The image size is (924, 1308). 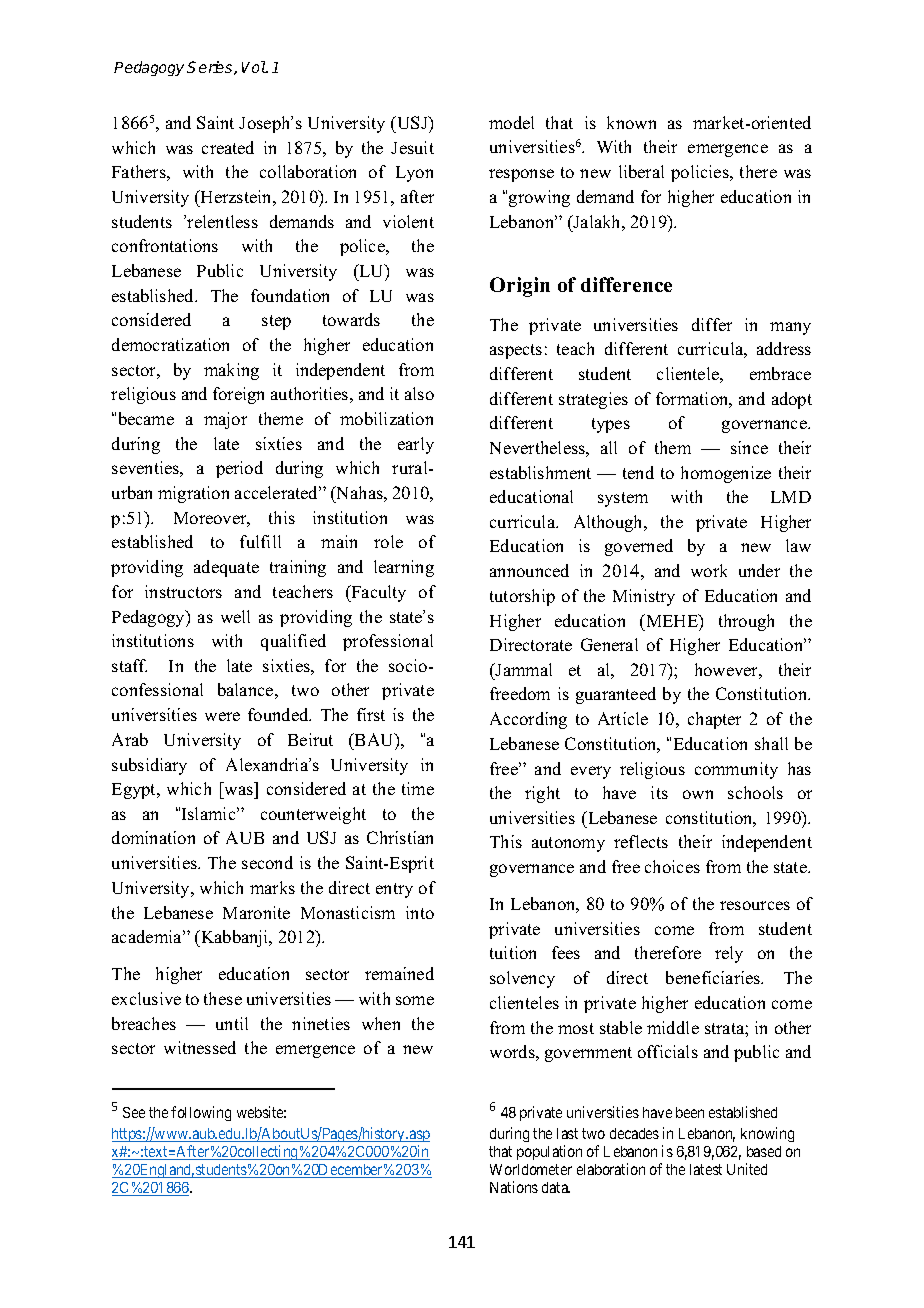 I want to click on policies, so click(x=701, y=173).
